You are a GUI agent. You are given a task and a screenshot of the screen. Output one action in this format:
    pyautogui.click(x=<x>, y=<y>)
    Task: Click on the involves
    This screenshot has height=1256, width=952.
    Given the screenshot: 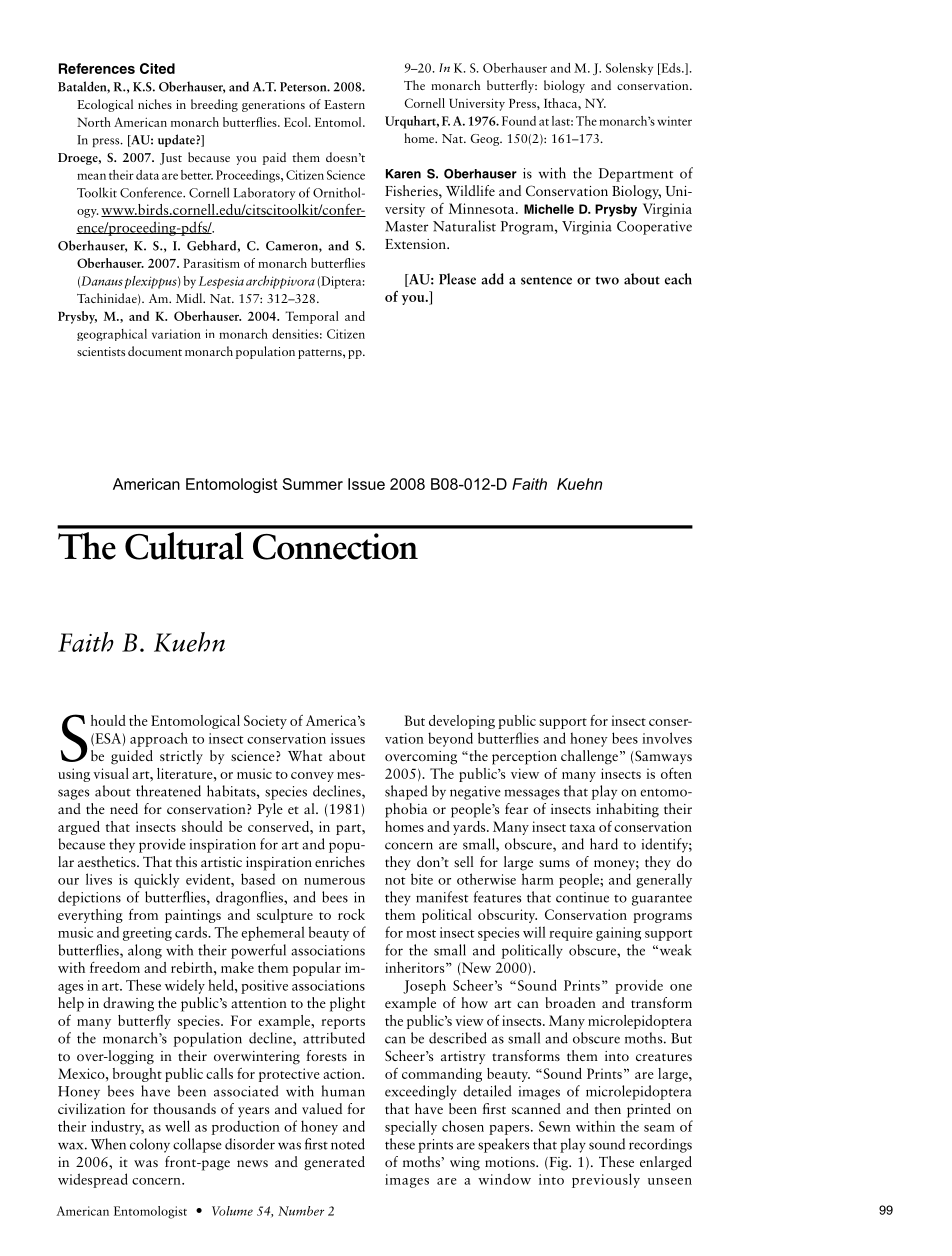 What is the action you would take?
    pyautogui.click(x=667, y=738)
